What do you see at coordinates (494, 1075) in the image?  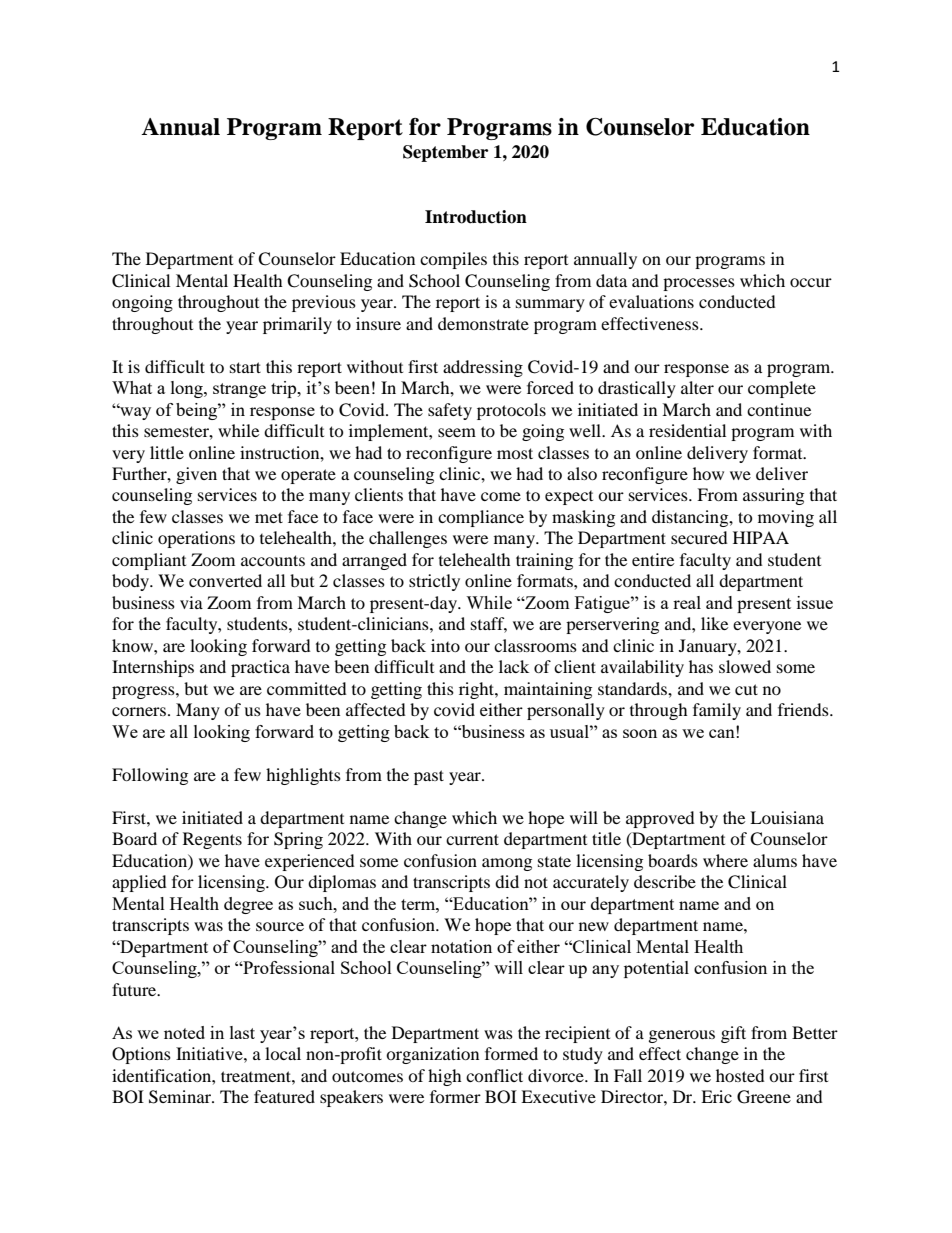 I see `conflict` at bounding box center [494, 1075].
